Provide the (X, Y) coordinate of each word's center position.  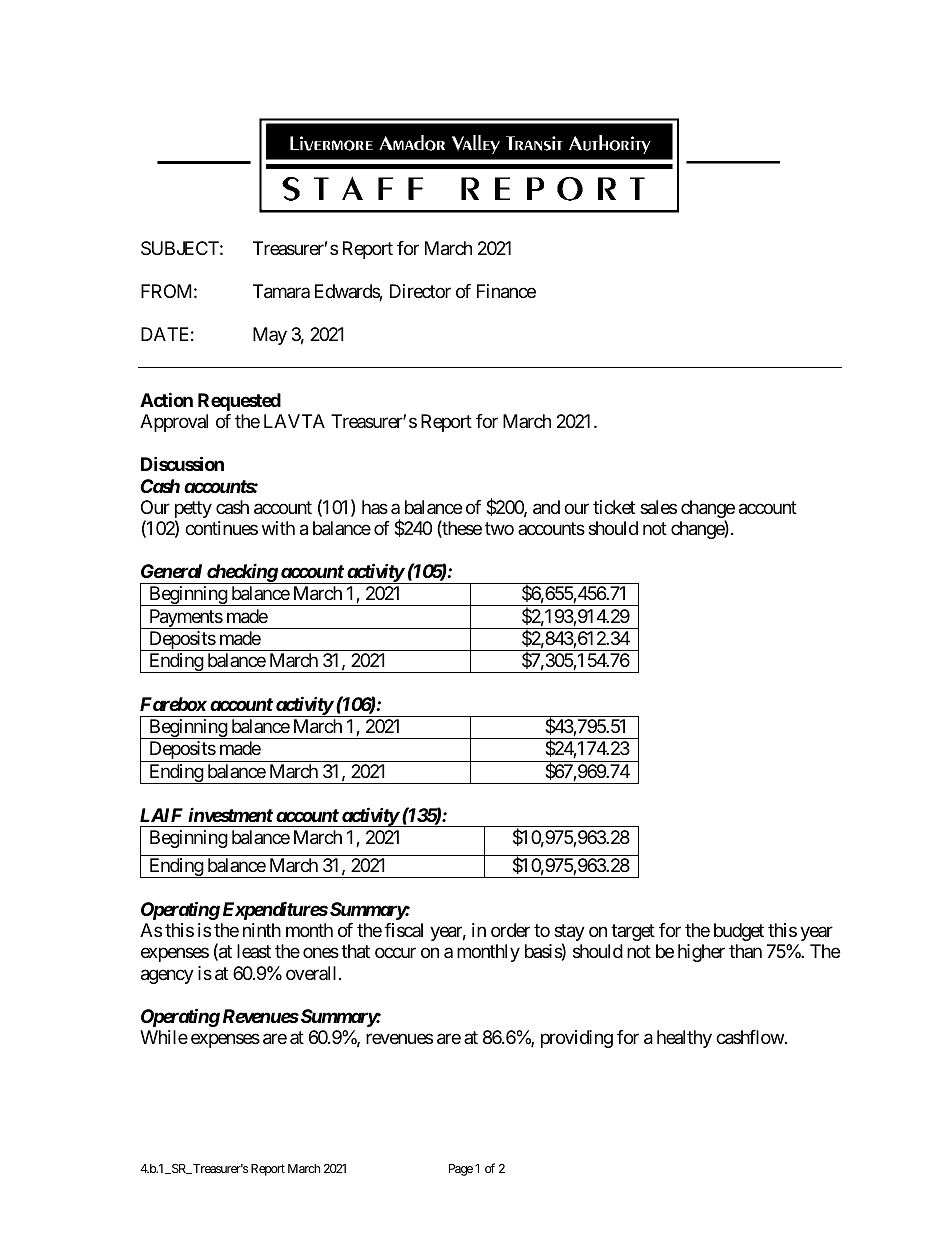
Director (420, 291)
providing (577, 1039)
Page (461, 1170)
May (270, 336)
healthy (684, 1039)
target (633, 932)
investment (230, 814)
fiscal (403, 930)
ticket (614, 507)
